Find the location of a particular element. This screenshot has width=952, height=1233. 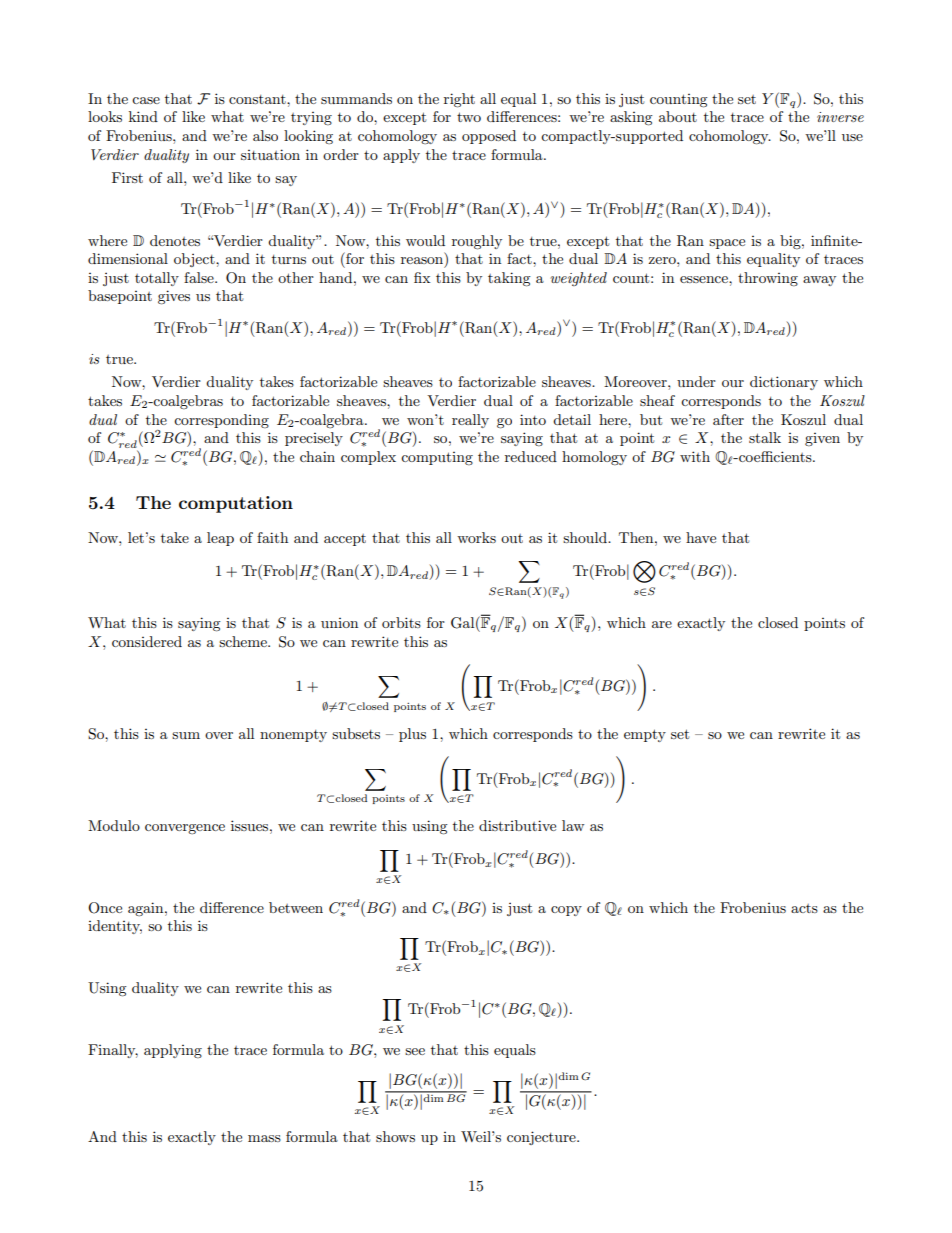

inverse is located at coordinates (840, 117).
